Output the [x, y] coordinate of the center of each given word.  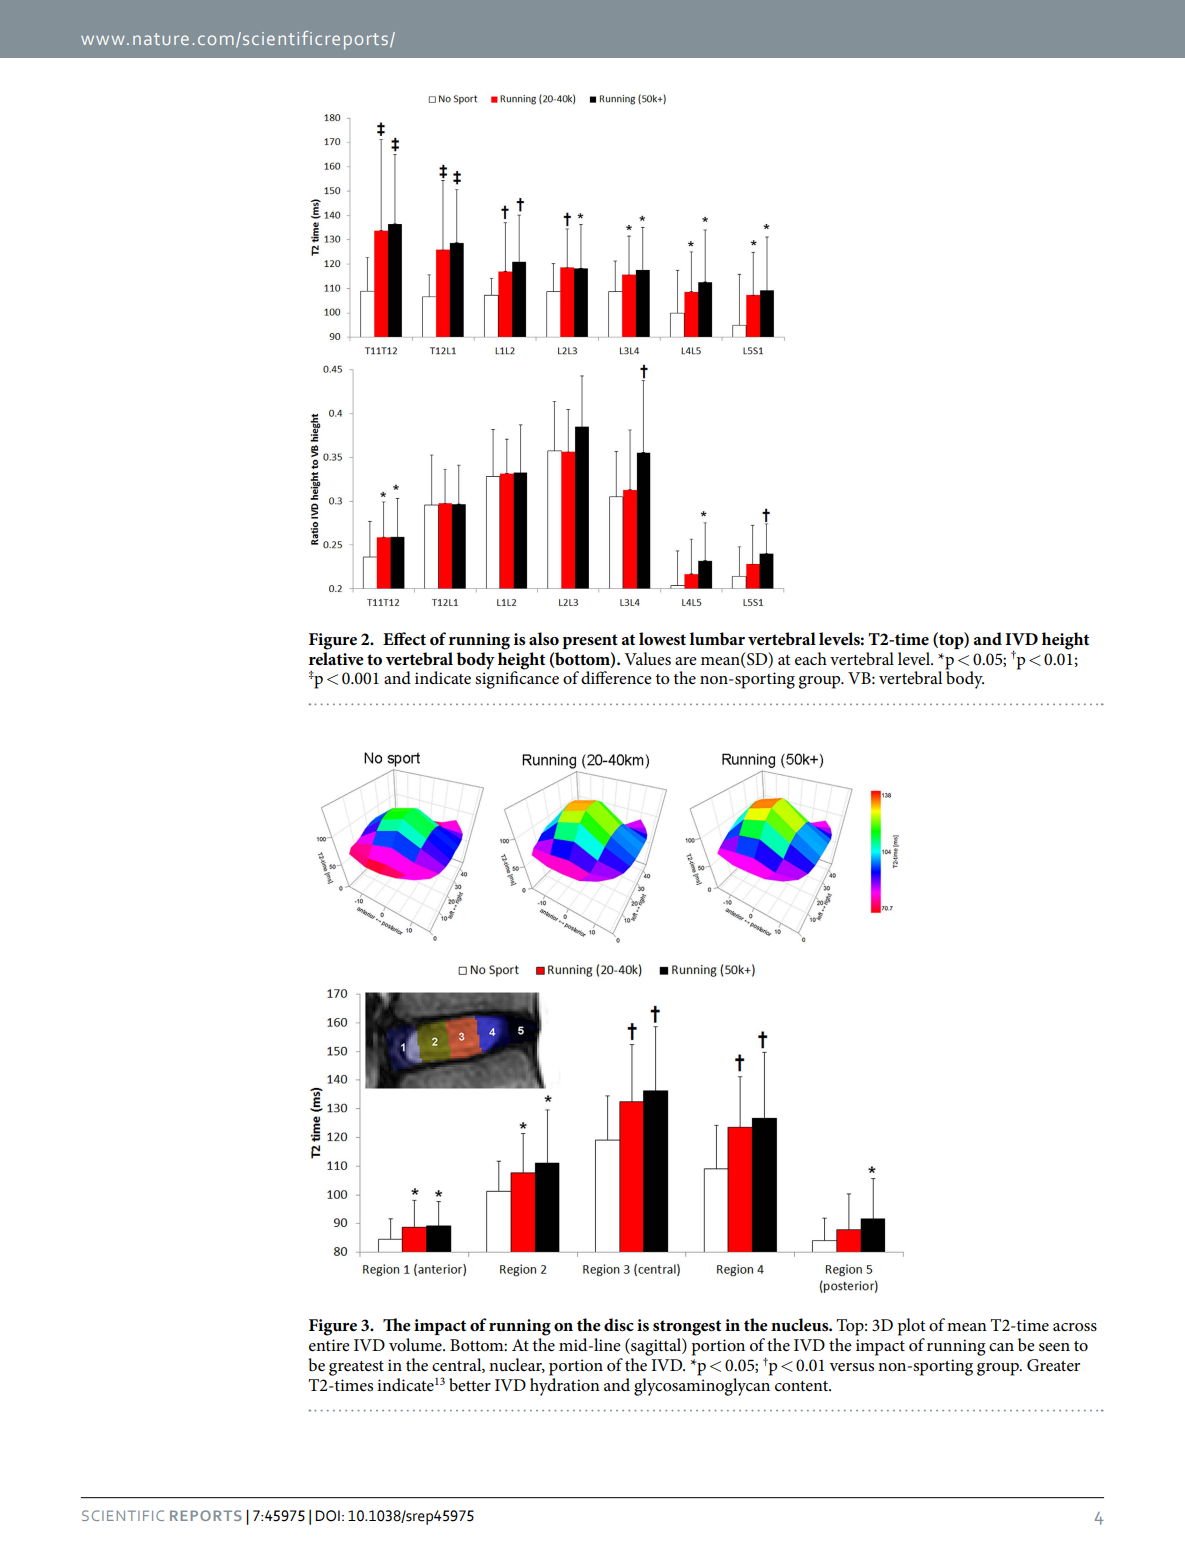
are [686, 661]
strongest [687, 1328]
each [811, 659]
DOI [327, 1516]
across [1075, 1327]
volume [416, 1345]
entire [329, 1345]
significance [517, 679]
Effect [404, 639]
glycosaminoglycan [703, 1385]
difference [616, 678]
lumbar [717, 638]
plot [911, 1327]
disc [619, 1325]
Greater [1053, 1365]
